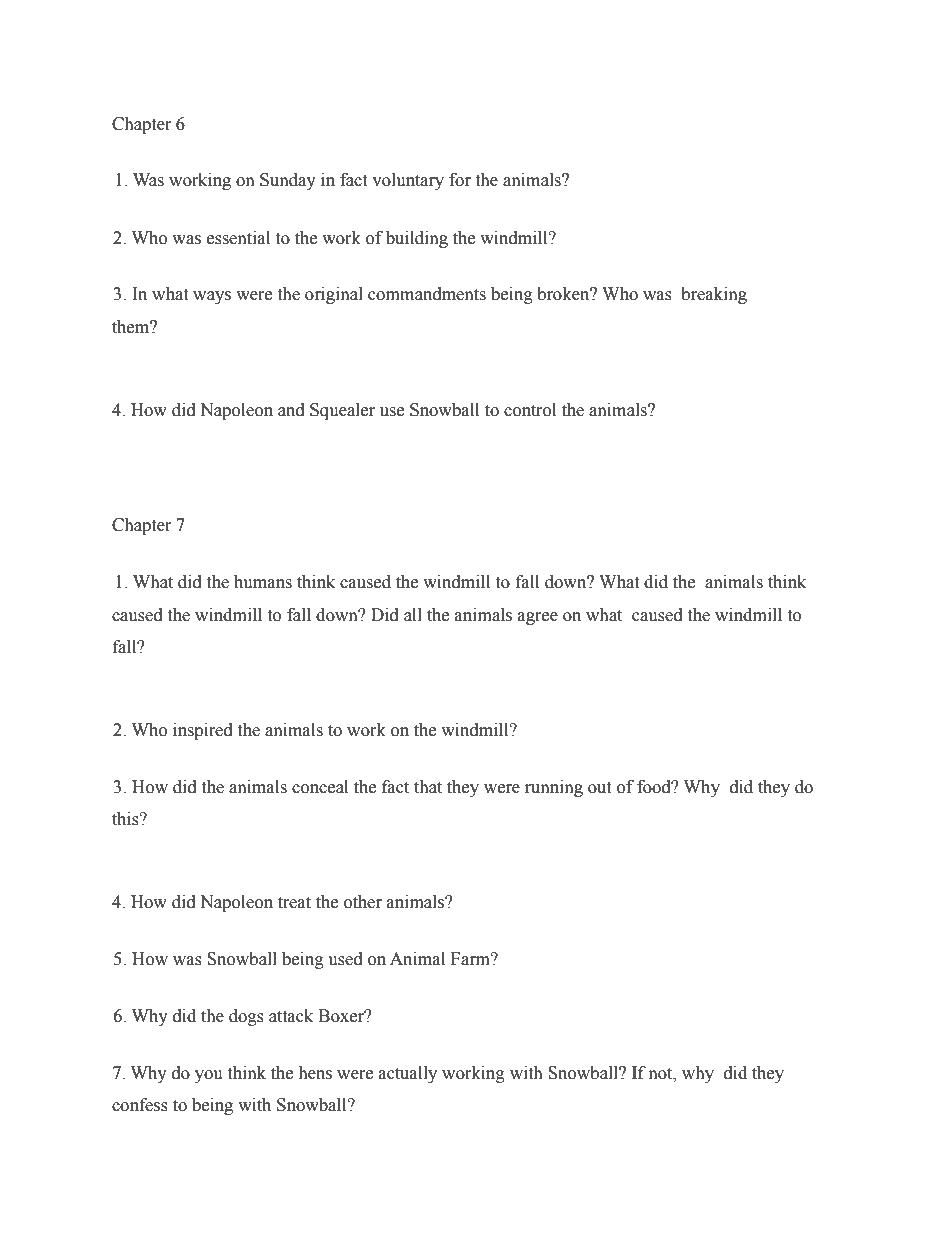 The image size is (952, 1233). I want to click on running, so click(554, 788).
